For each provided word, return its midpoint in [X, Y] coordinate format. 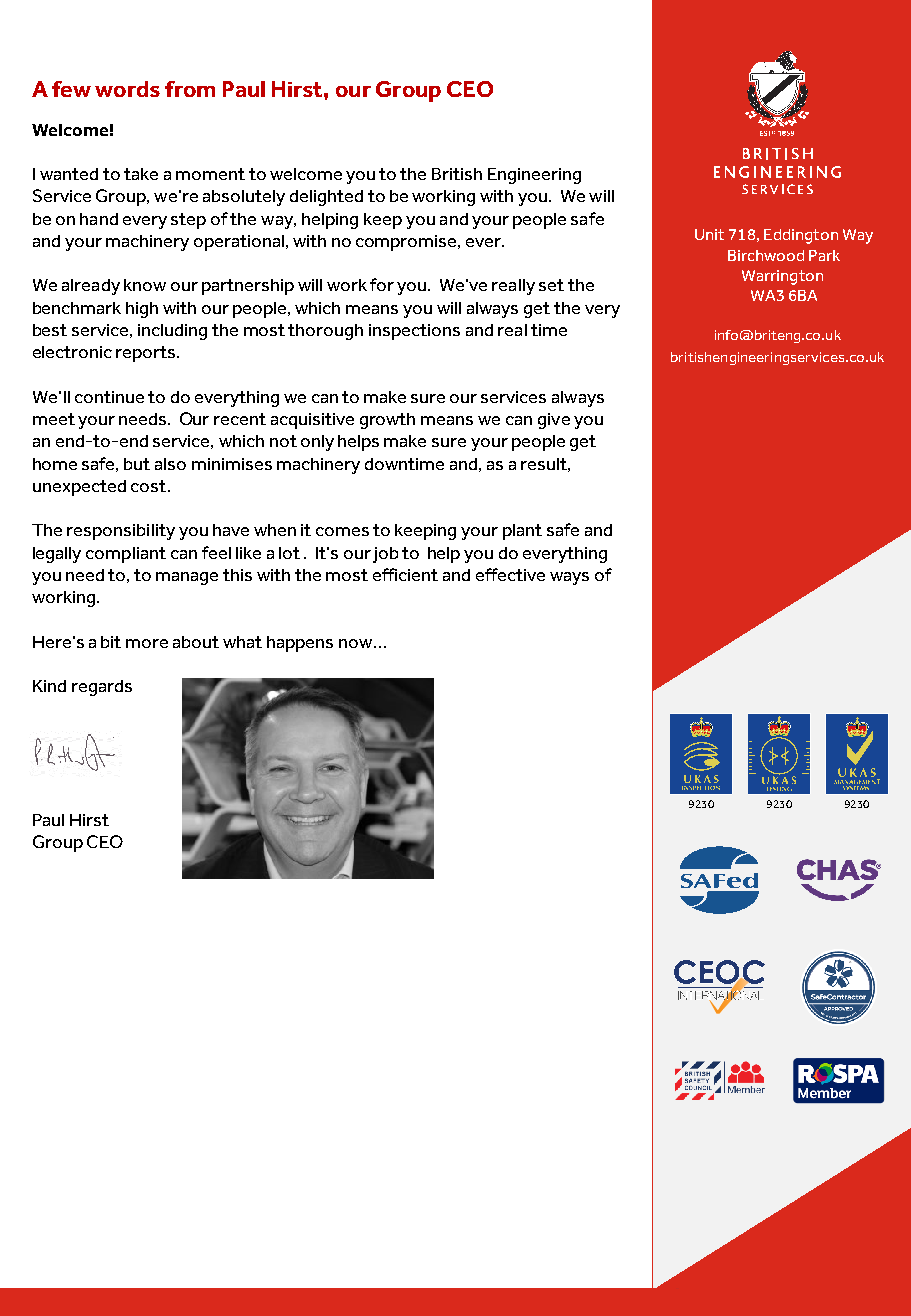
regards [102, 688]
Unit [709, 234]
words [127, 89]
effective [510, 574]
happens [300, 644]
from [190, 89]
